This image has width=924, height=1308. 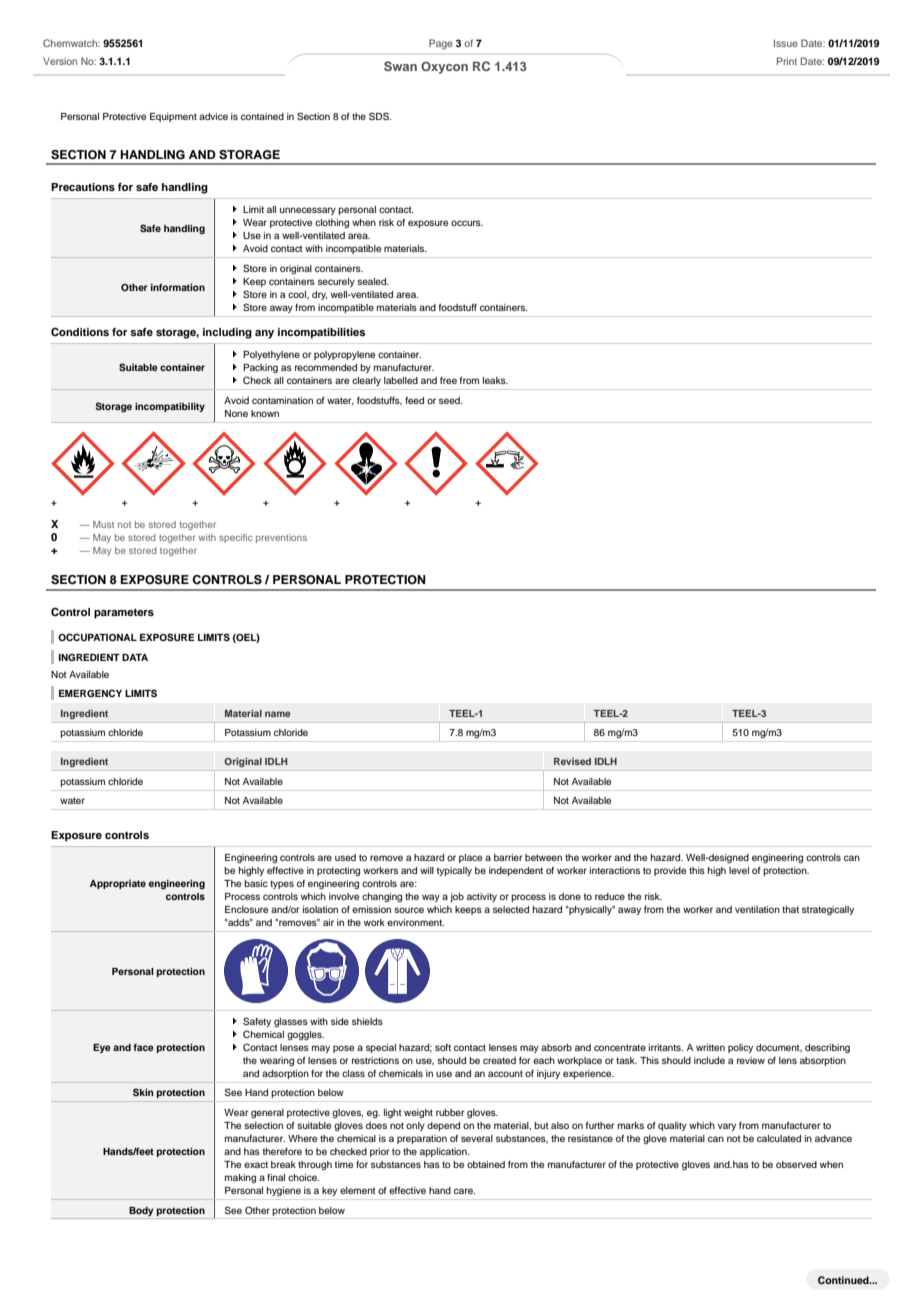 I want to click on level, so click(x=739, y=870).
